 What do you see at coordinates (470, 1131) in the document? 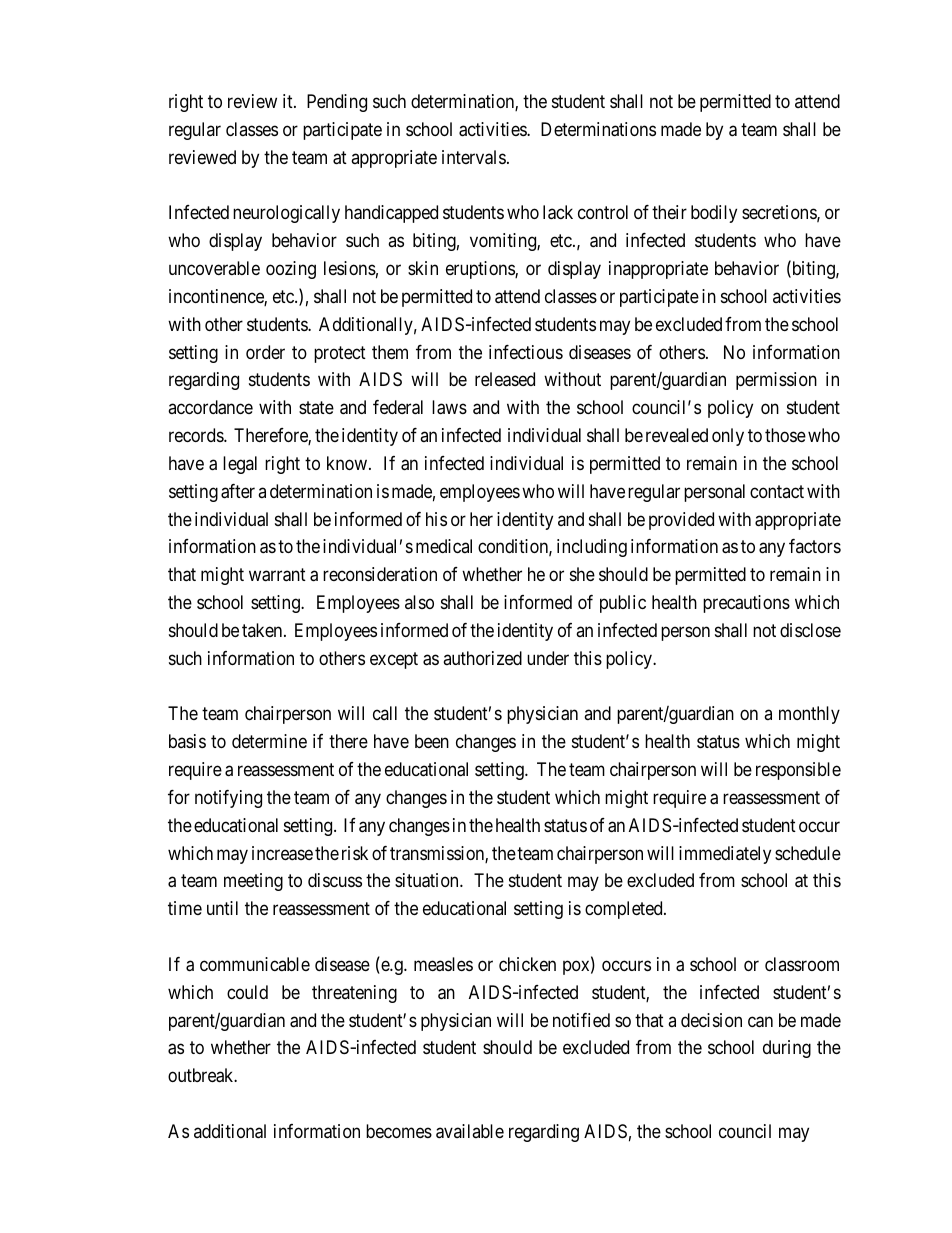
I see `available` at bounding box center [470, 1131].
